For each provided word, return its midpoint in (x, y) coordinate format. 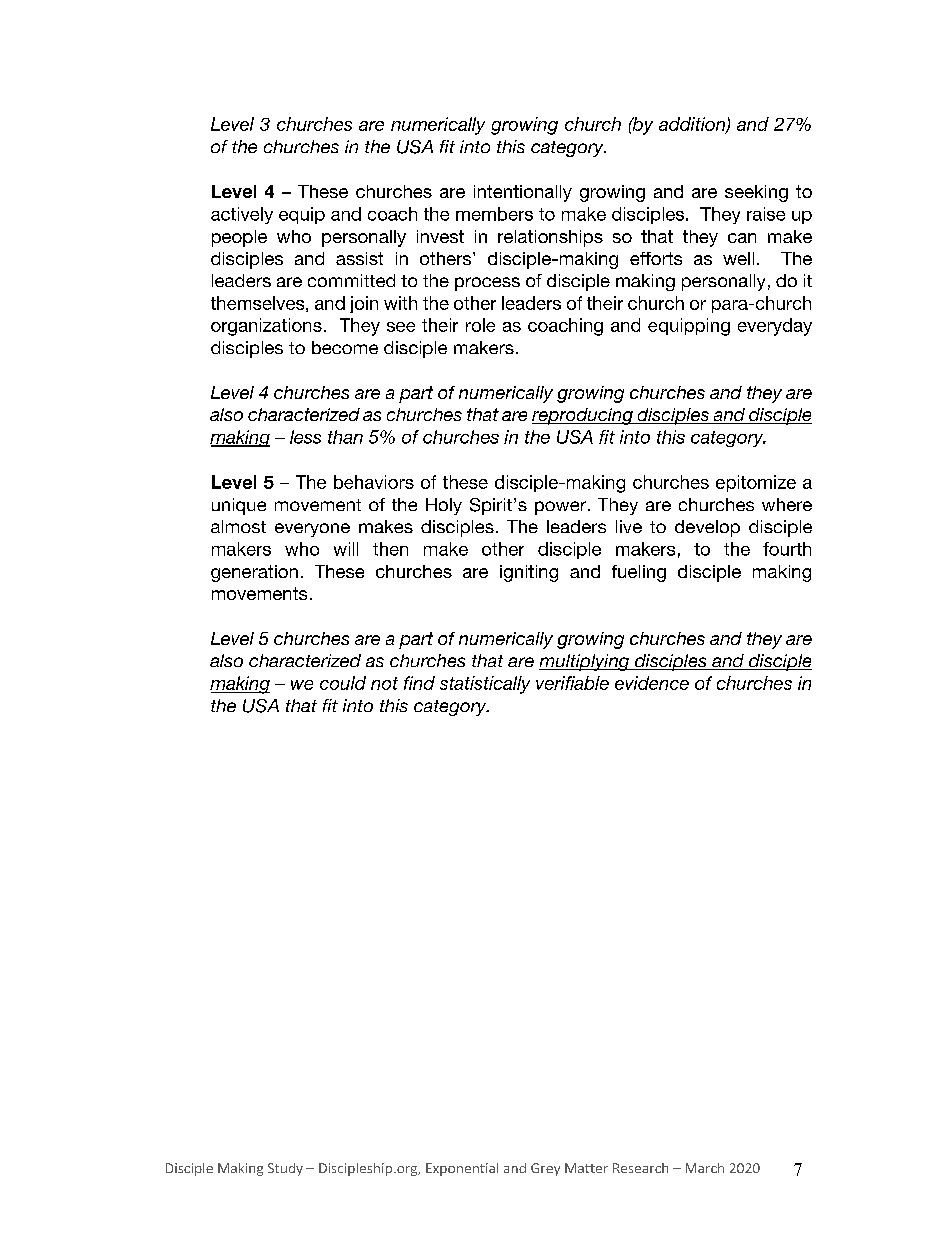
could (343, 683)
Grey (545, 1169)
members (494, 214)
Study (285, 1169)
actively (242, 215)
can (742, 238)
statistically (485, 685)
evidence (652, 683)
